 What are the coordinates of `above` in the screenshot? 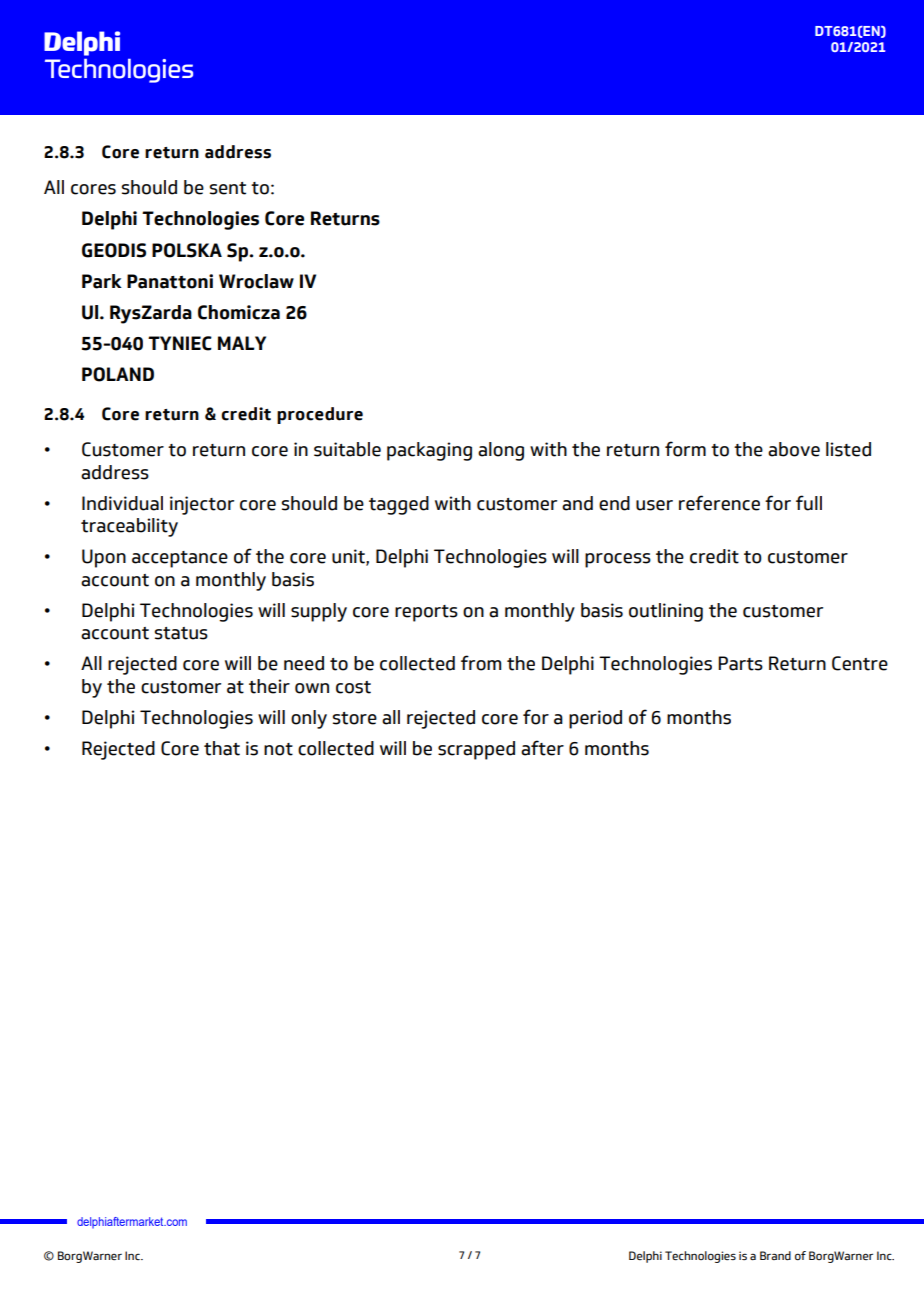 It's located at (794, 449).
